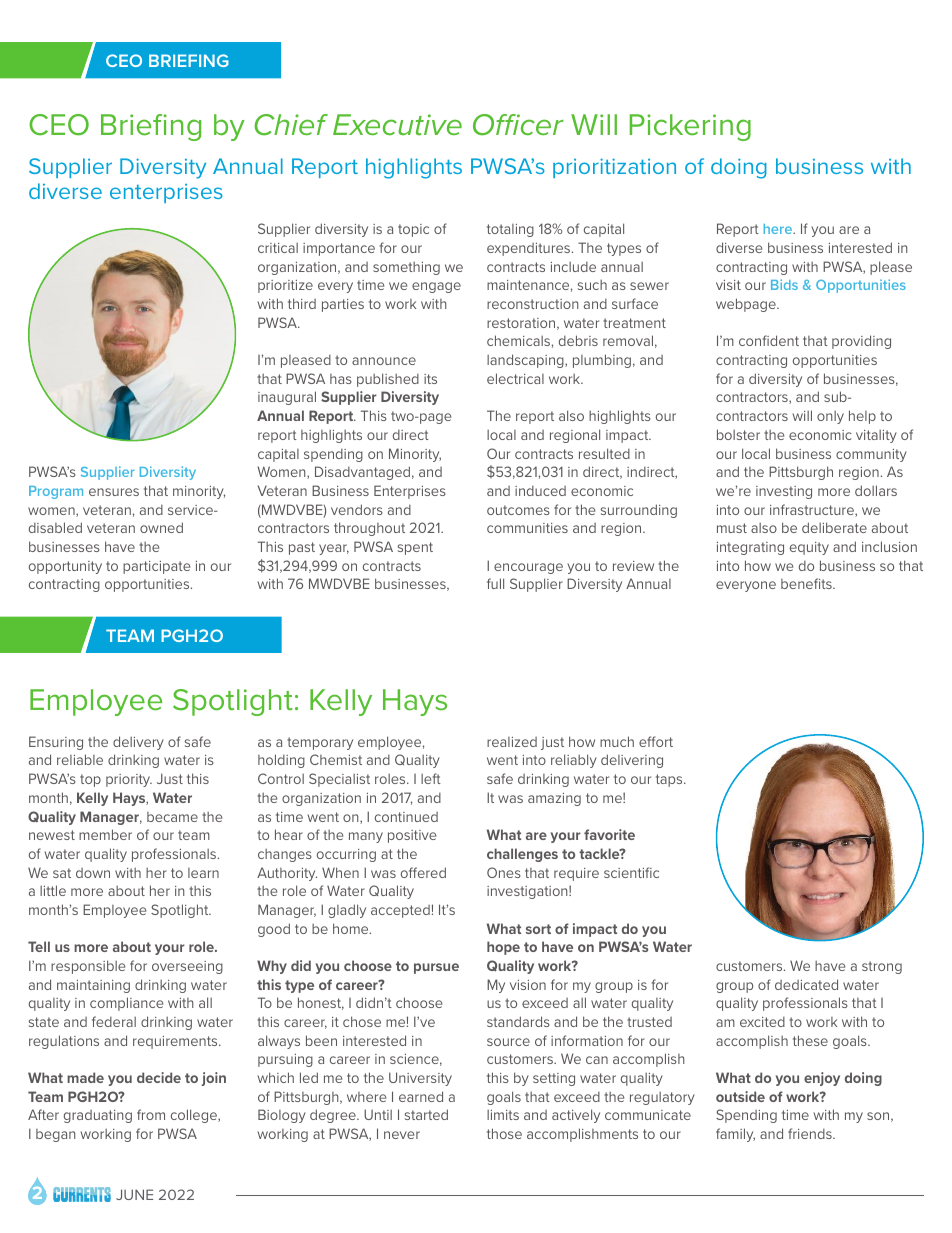  What do you see at coordinates (291, 125) in the image?
I see `Chief` at bounding box center [291, 125].
